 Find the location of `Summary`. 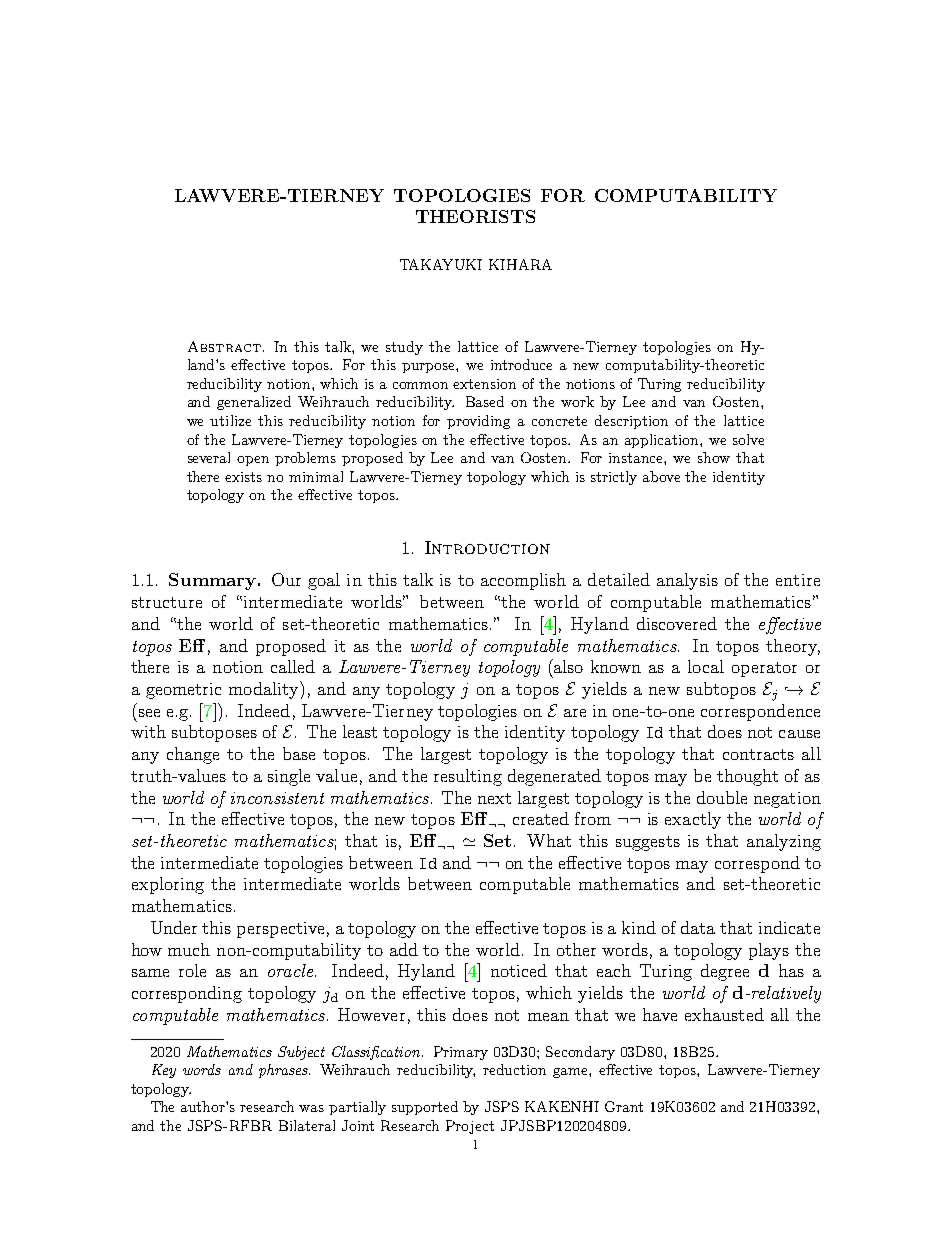

Summary is located at coordinates (212, 581).
